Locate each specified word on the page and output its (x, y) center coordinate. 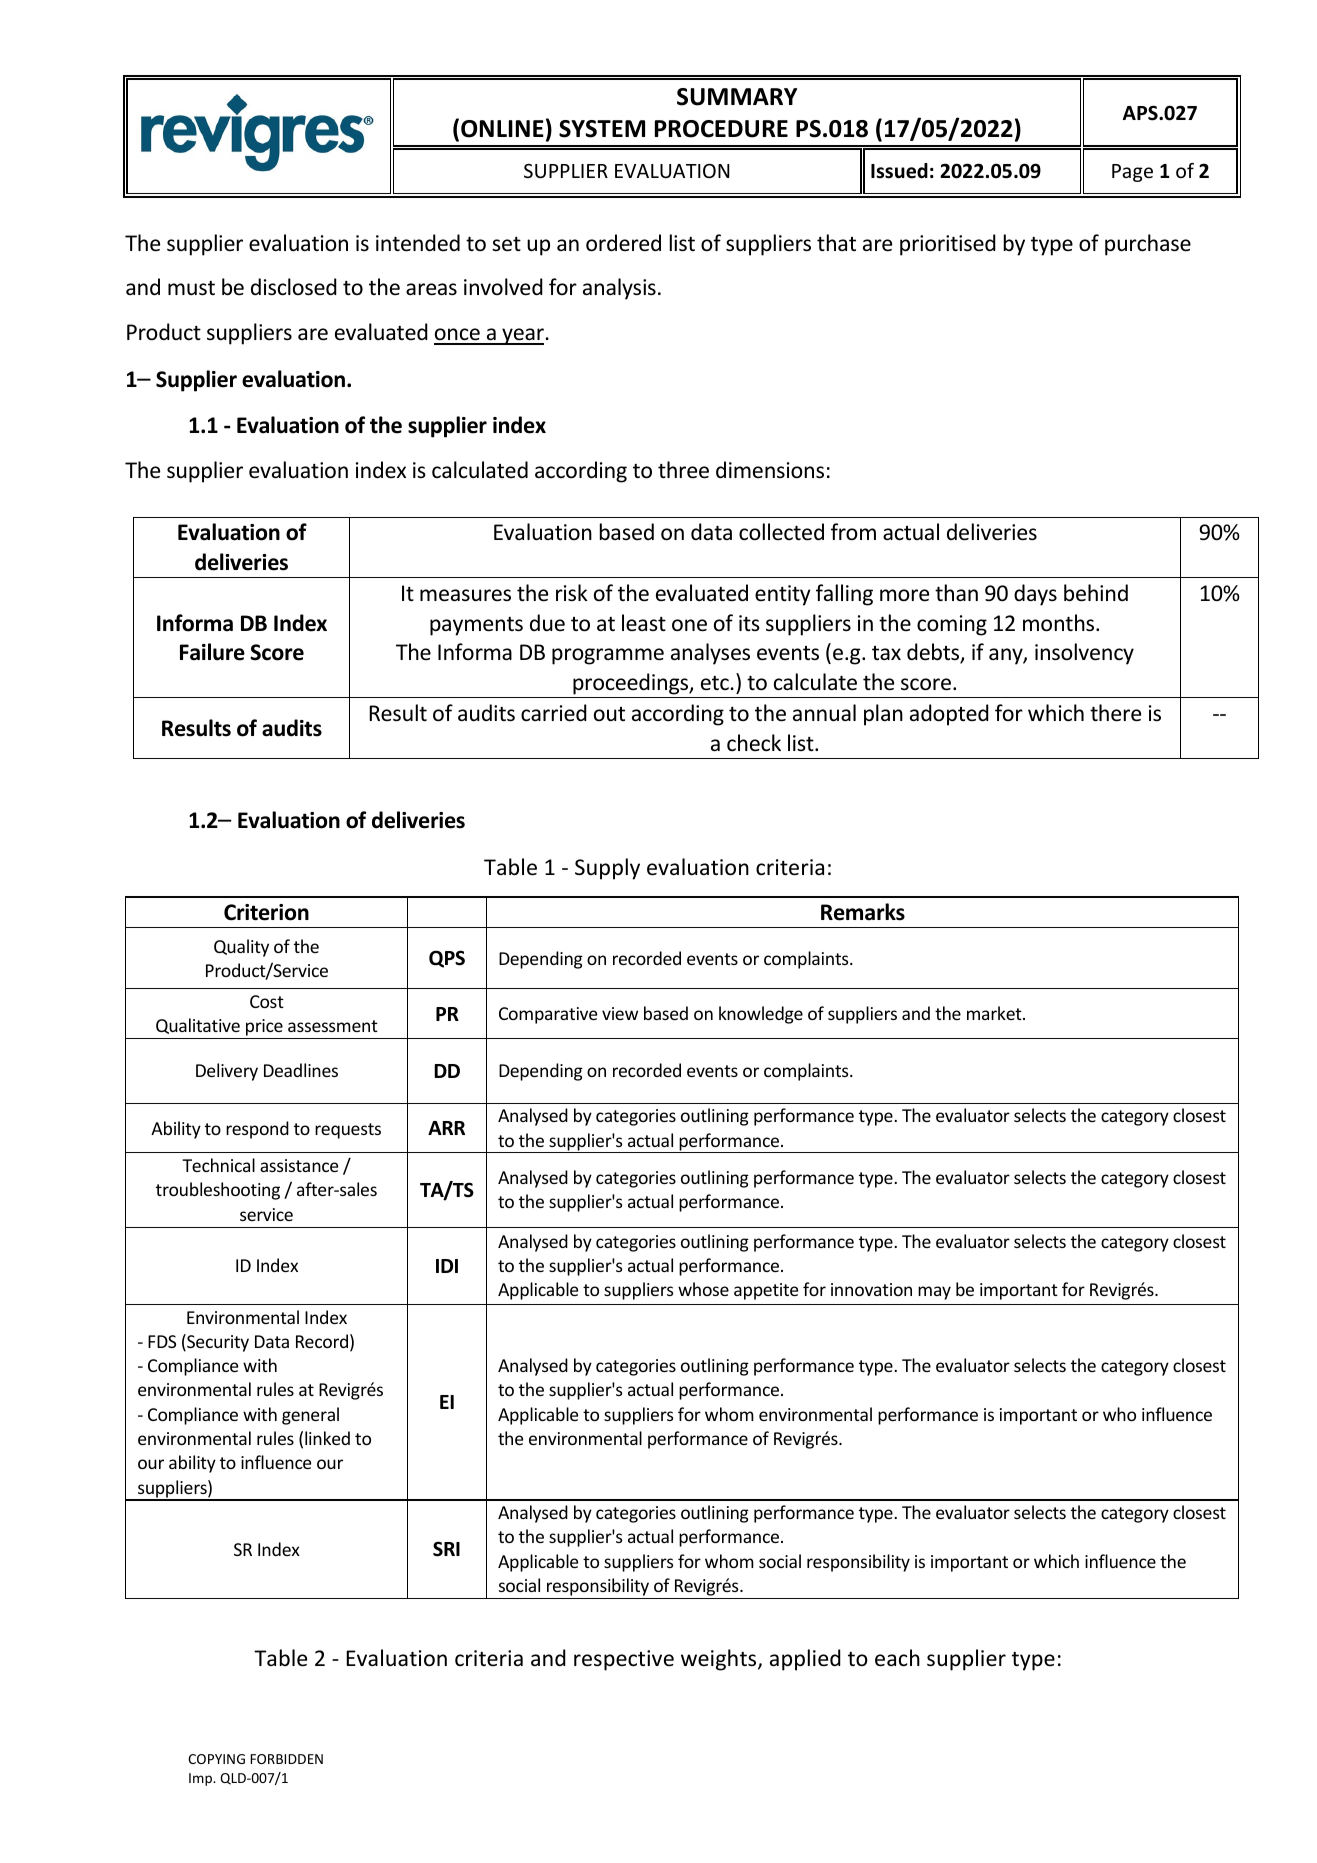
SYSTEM (602, 129)
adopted (949, 715)
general (310, 1416)
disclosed (294, 287)
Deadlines (301, 1070)
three (683, 470)
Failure (212, 652)
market (995, 1013)
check (754, 743)
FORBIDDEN (286, 1759)
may (934, 1293)
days (1035, 595)
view (620, 1013)
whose (703, 1289)
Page (1132, 173)
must (191, 288)
